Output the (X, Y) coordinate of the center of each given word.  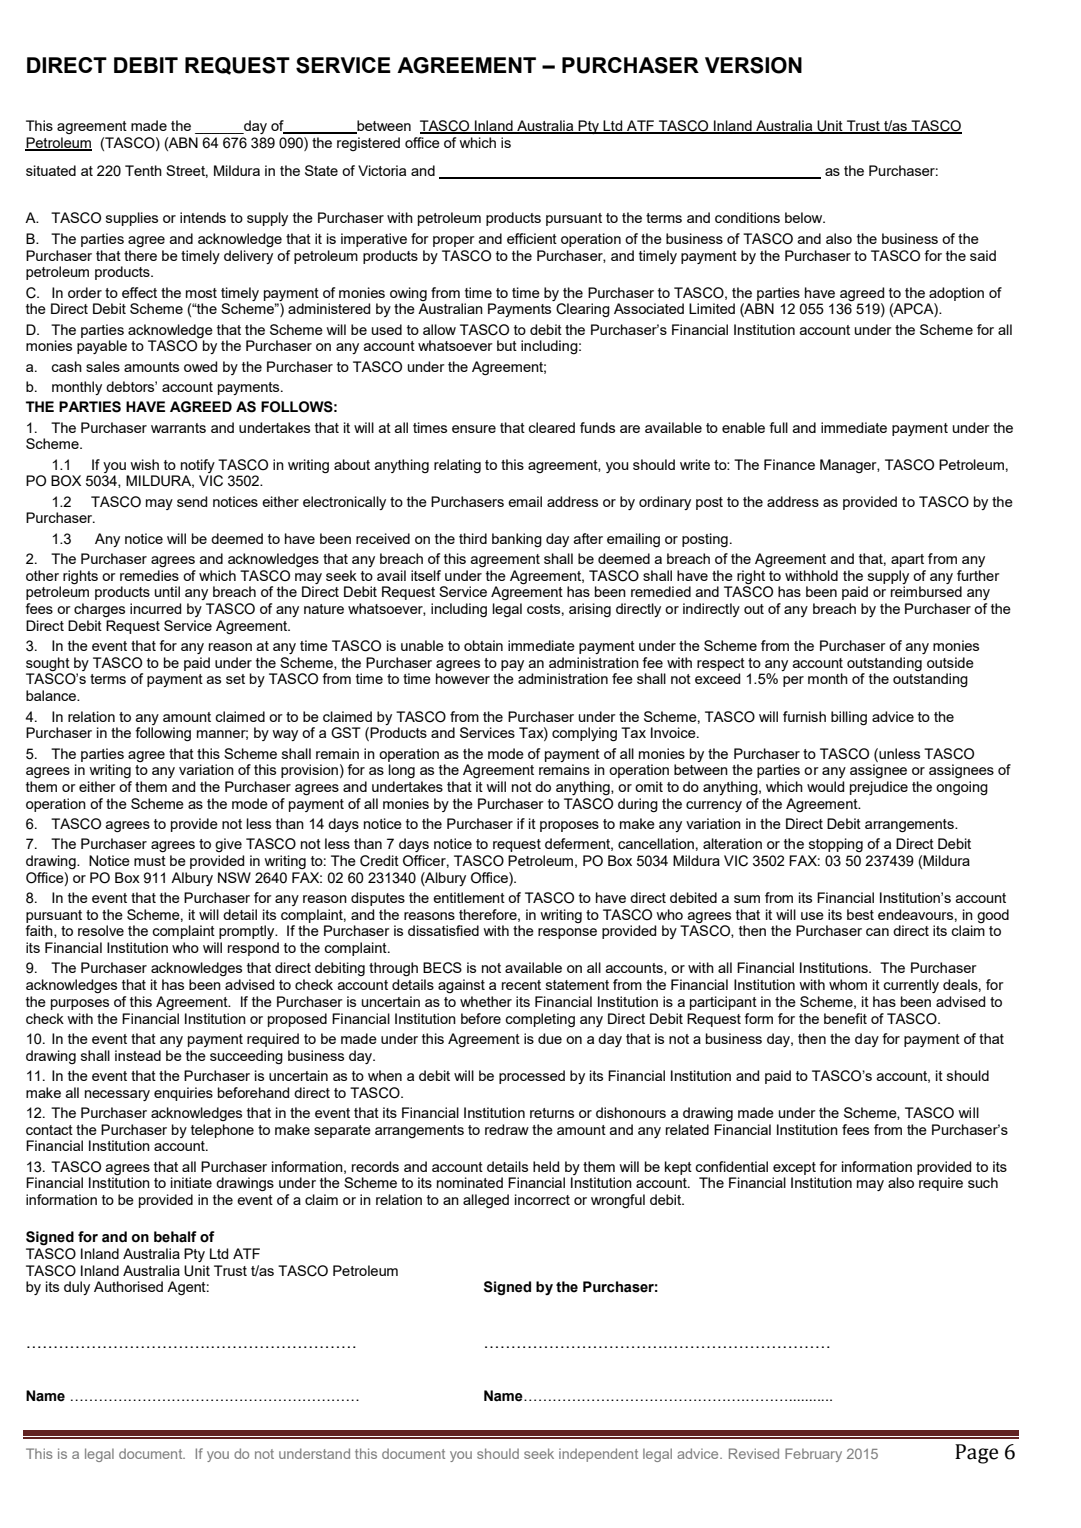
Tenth (143, 170)
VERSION (753, 65)
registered (368, 144)
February (813, 1455)
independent (598, 1455)
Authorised (128, 1286)
